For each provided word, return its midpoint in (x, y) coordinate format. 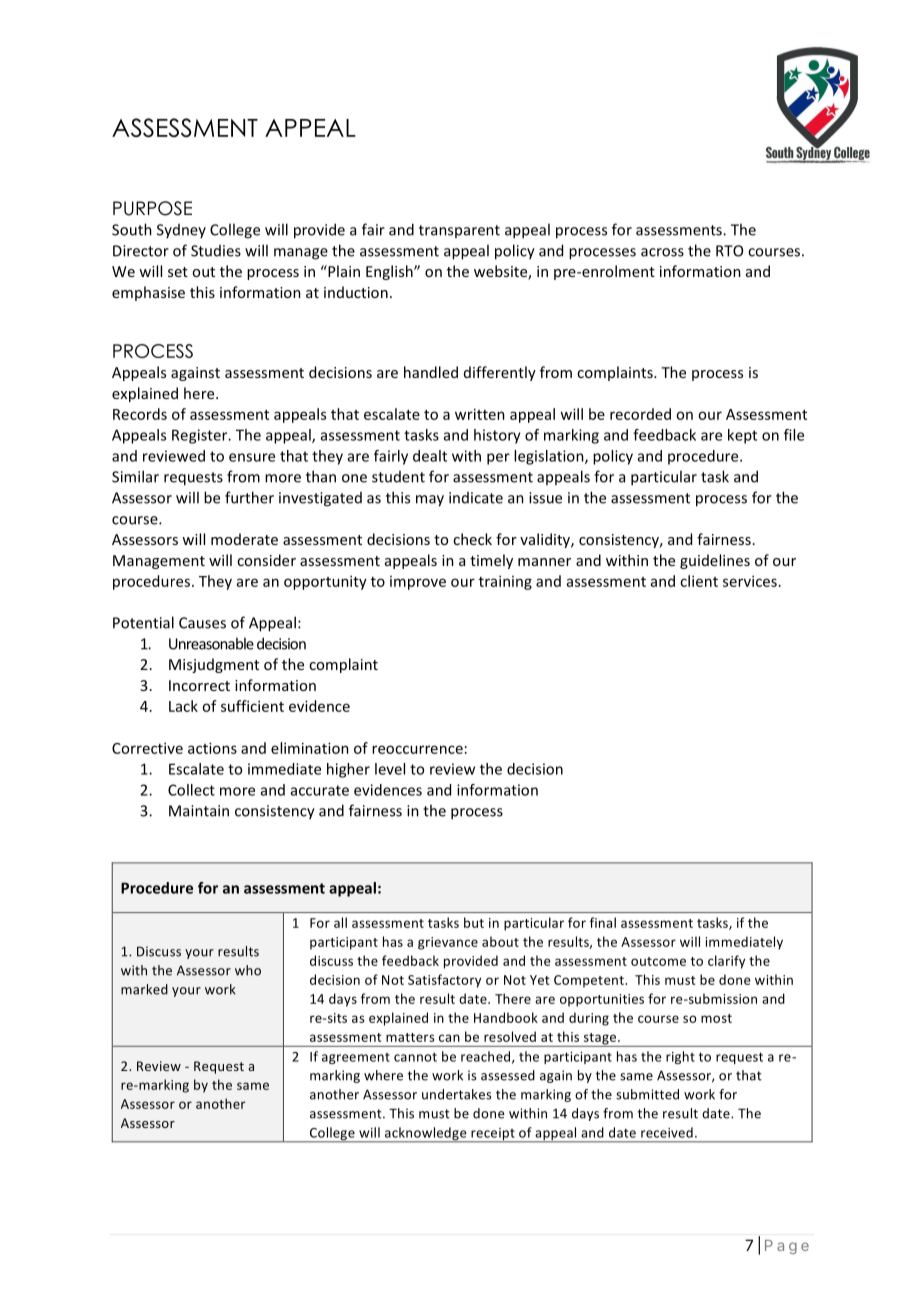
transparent (459, 231)
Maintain (199, 811)
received (667, 1132)
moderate (244, 539)
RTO (729, 251)
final (603, 922)
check (472, 539)
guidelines (715, 561)
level (390, 769)
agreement (356, 1058)
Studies (216, 251)
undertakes (457, 1094)
